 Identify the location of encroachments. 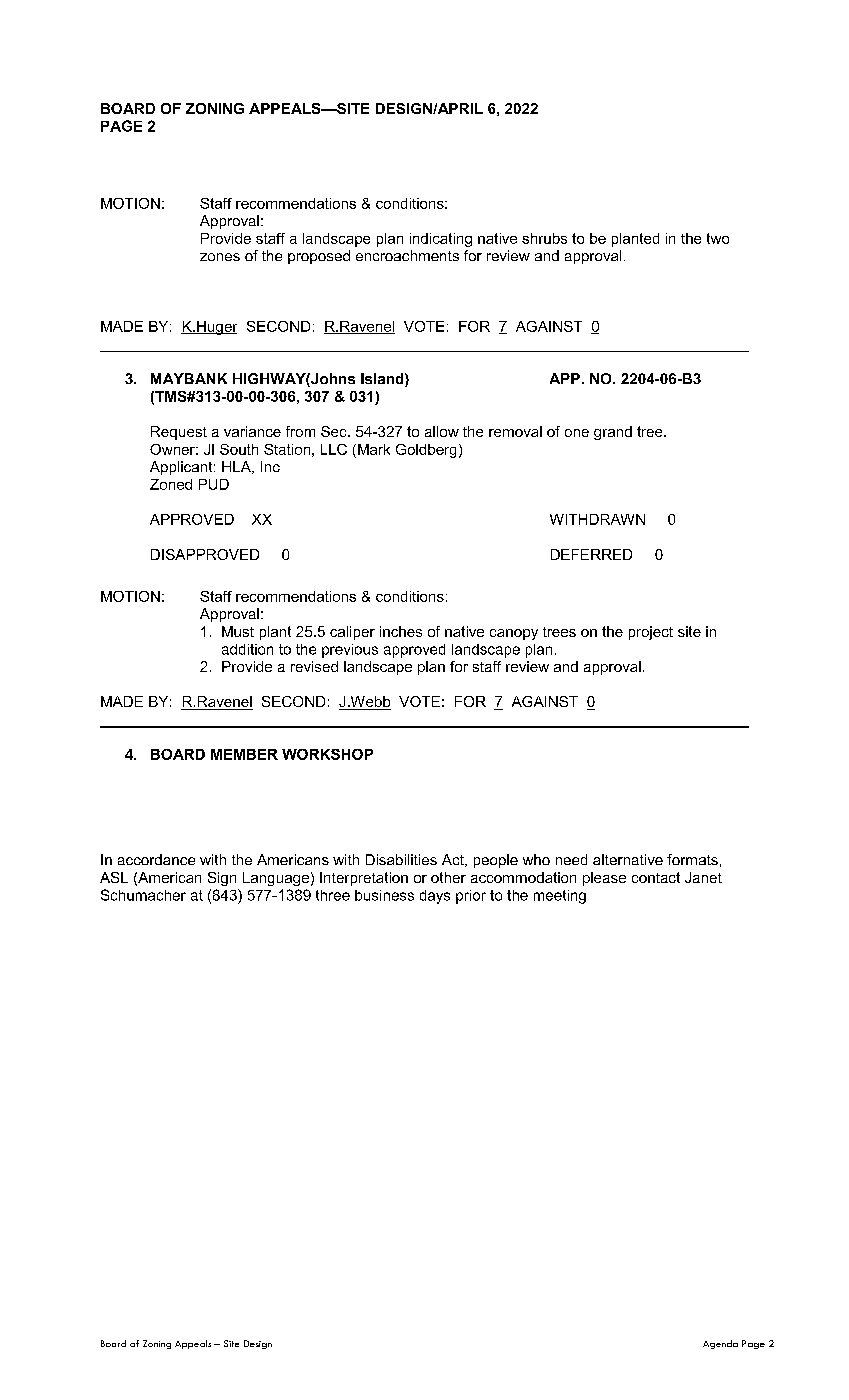
(407, 255).
